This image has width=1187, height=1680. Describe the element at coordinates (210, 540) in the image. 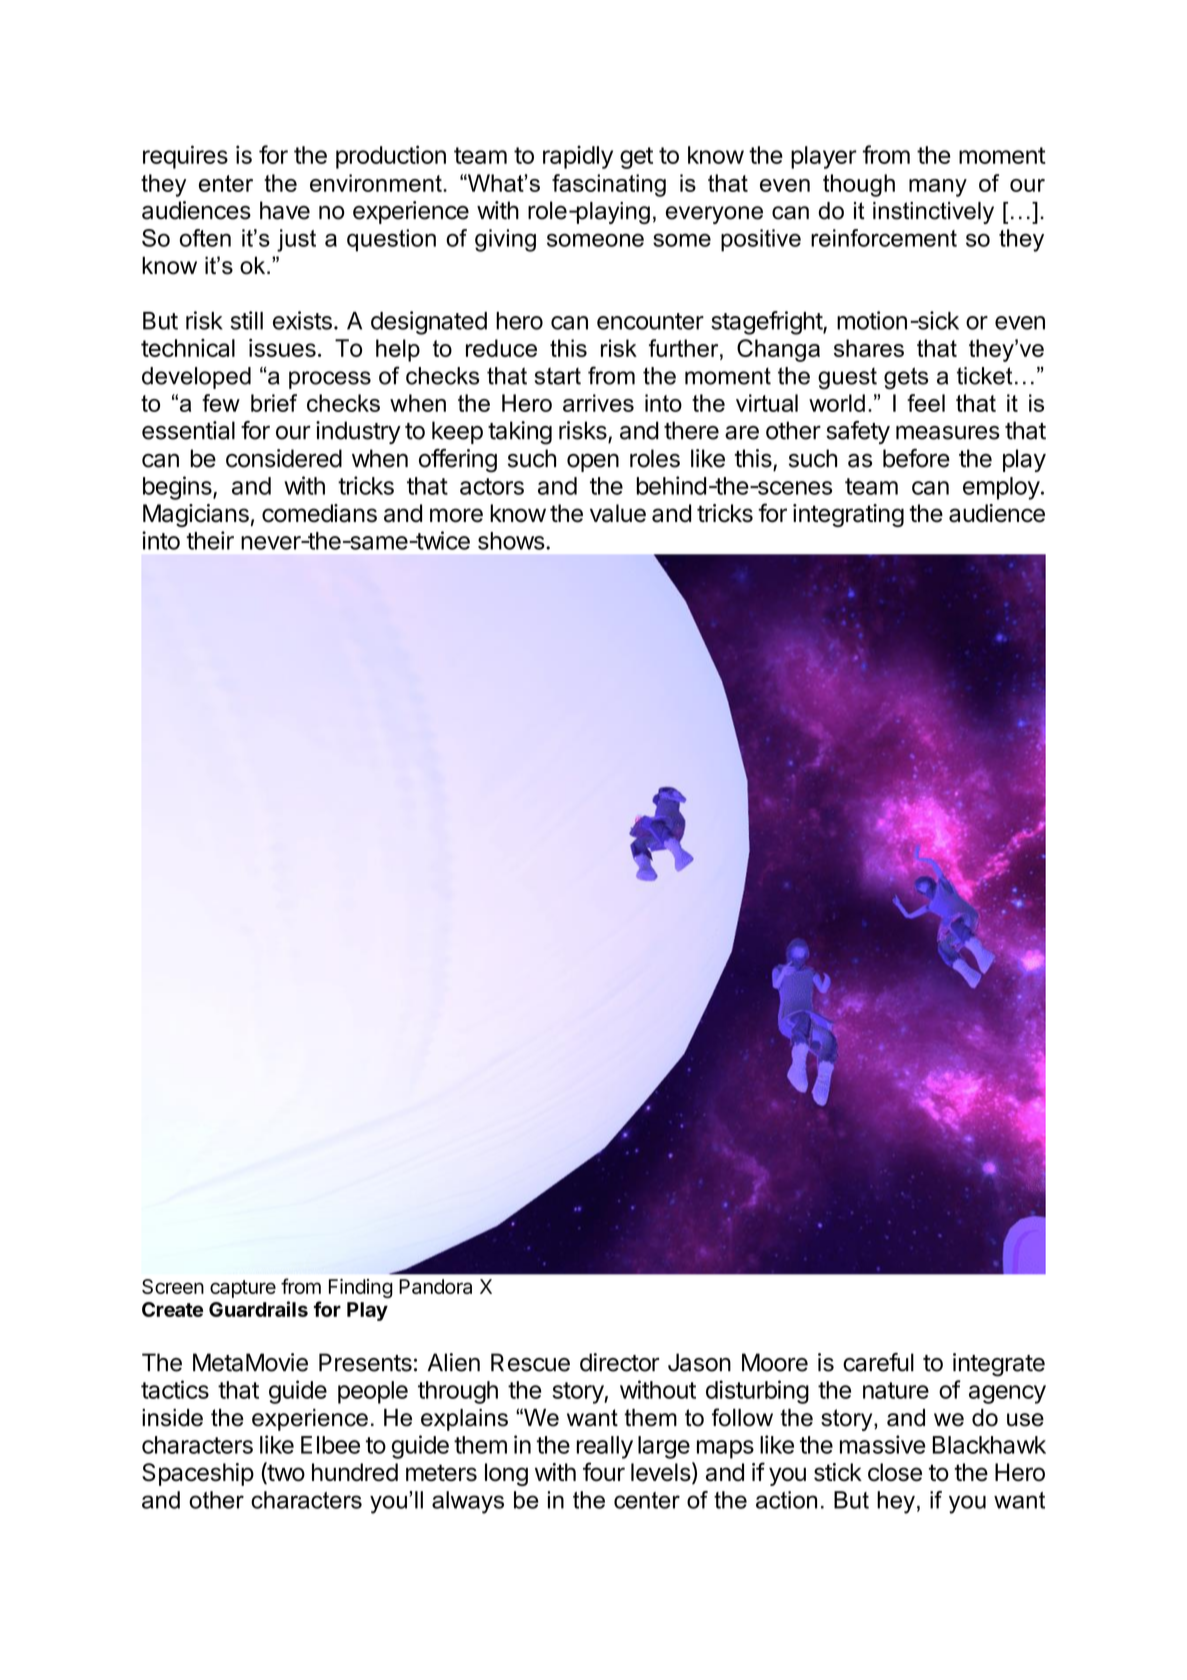

I see `their` at that location.
